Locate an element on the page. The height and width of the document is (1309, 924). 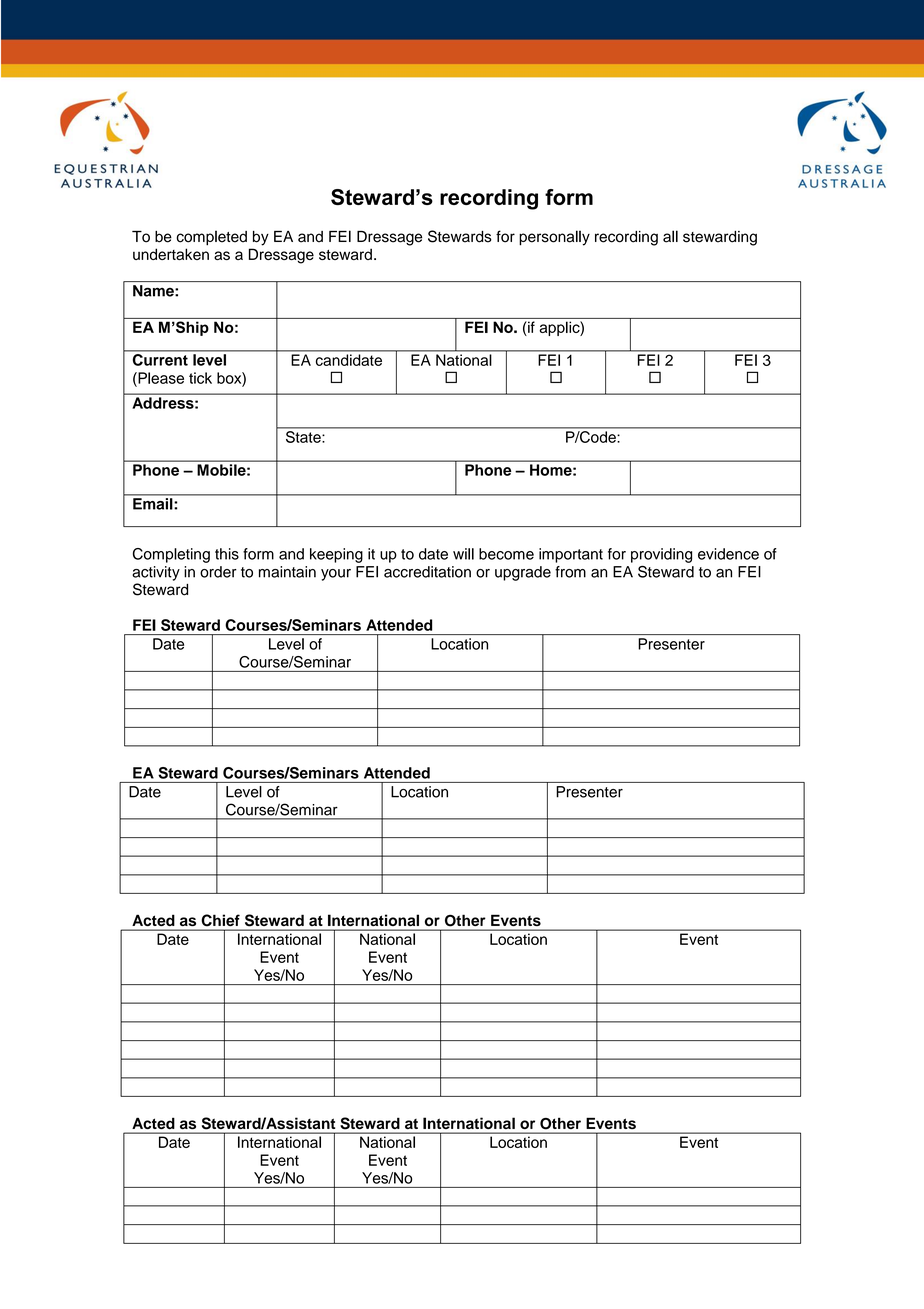
State is located at coordinates (303, 437).
